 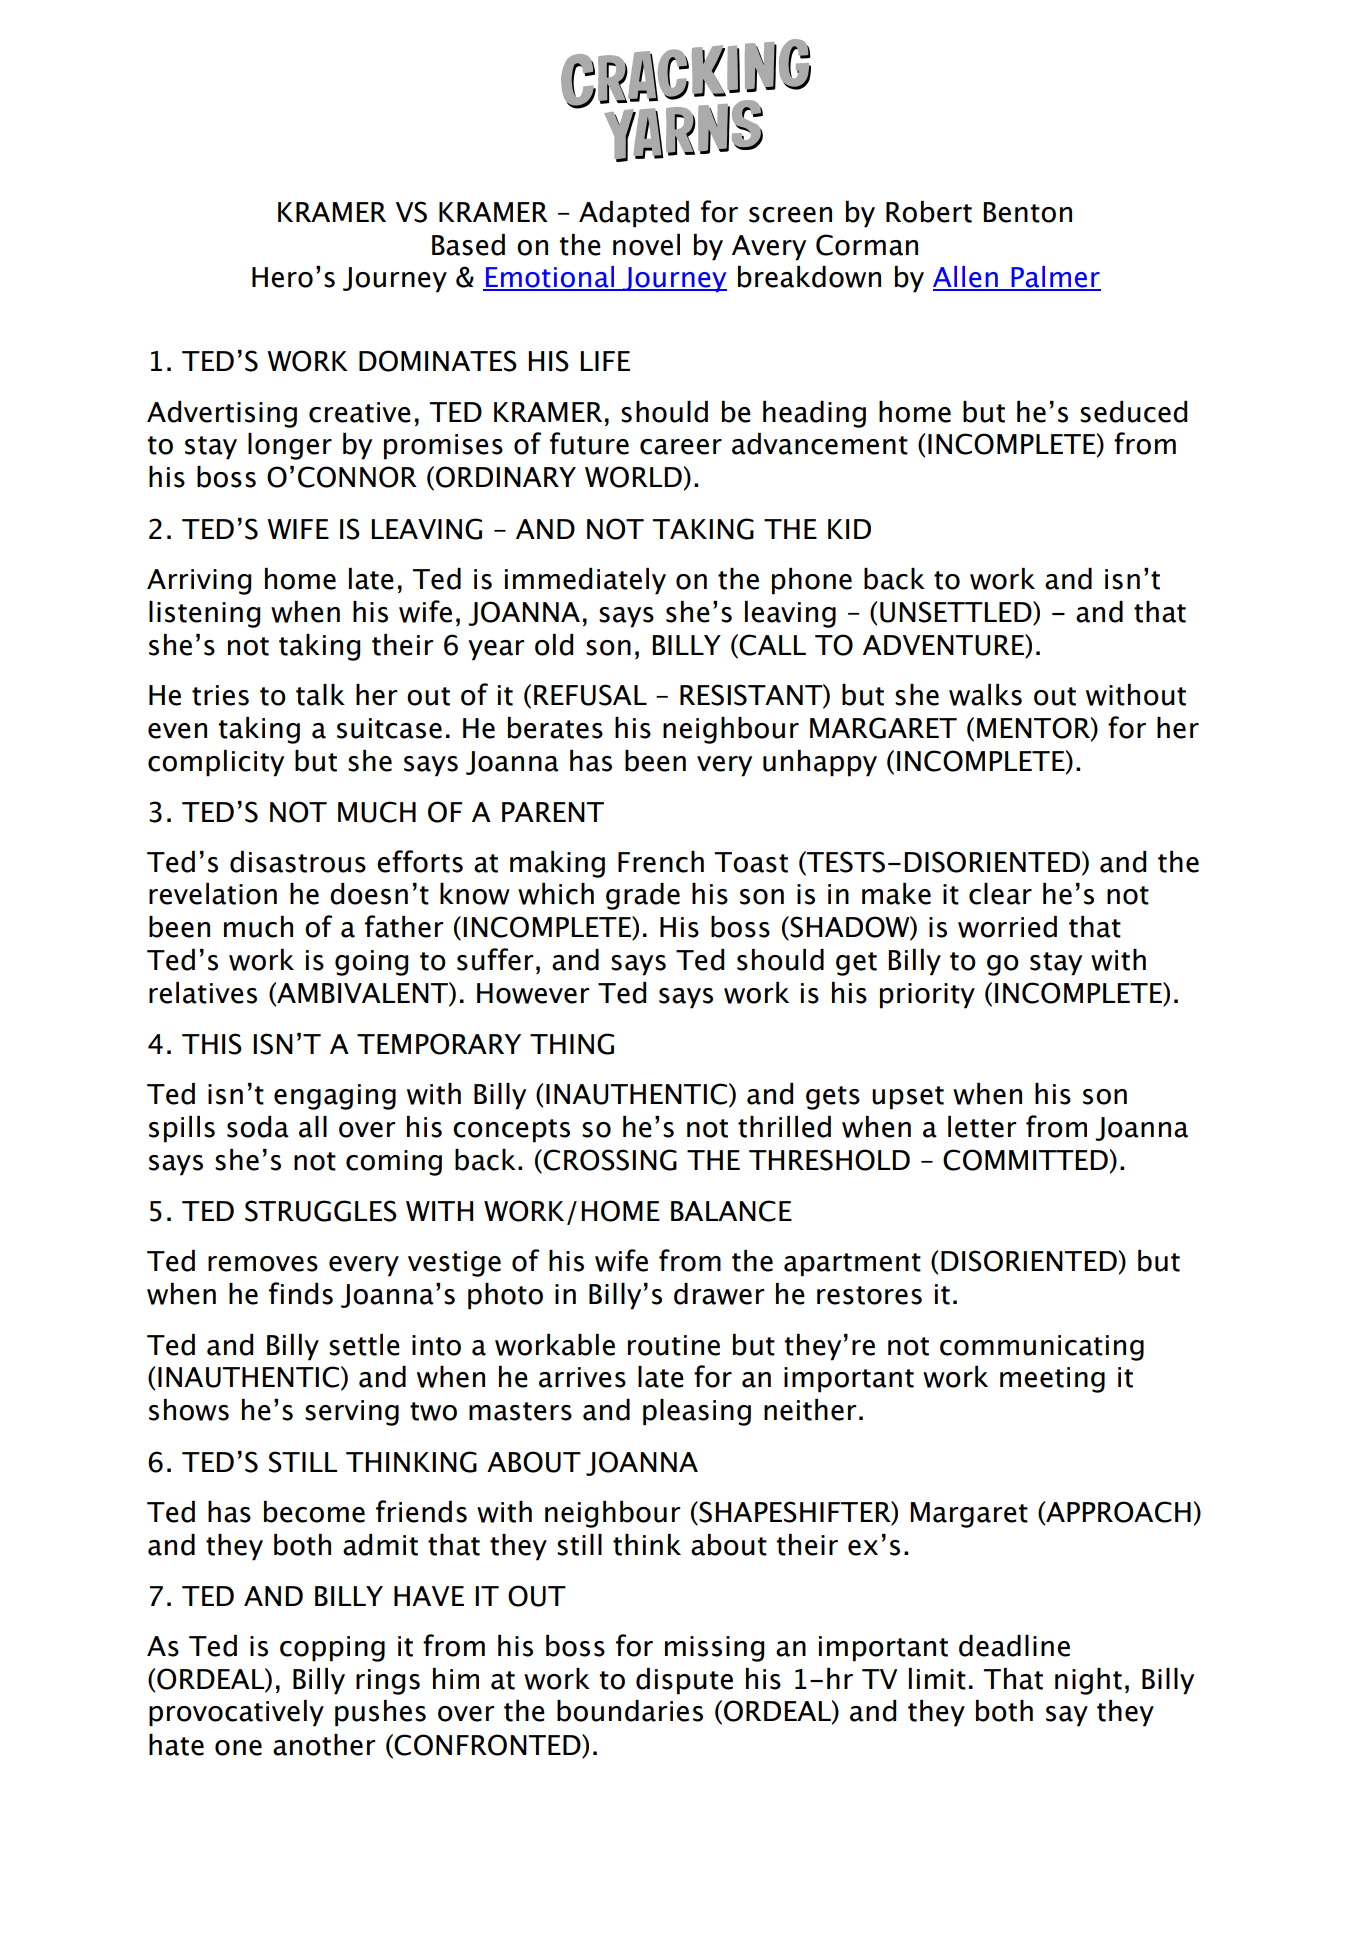 What do you see at coordinates (1007, 927) in the image?
I see `worried` at bounding box center [1007, 927].
